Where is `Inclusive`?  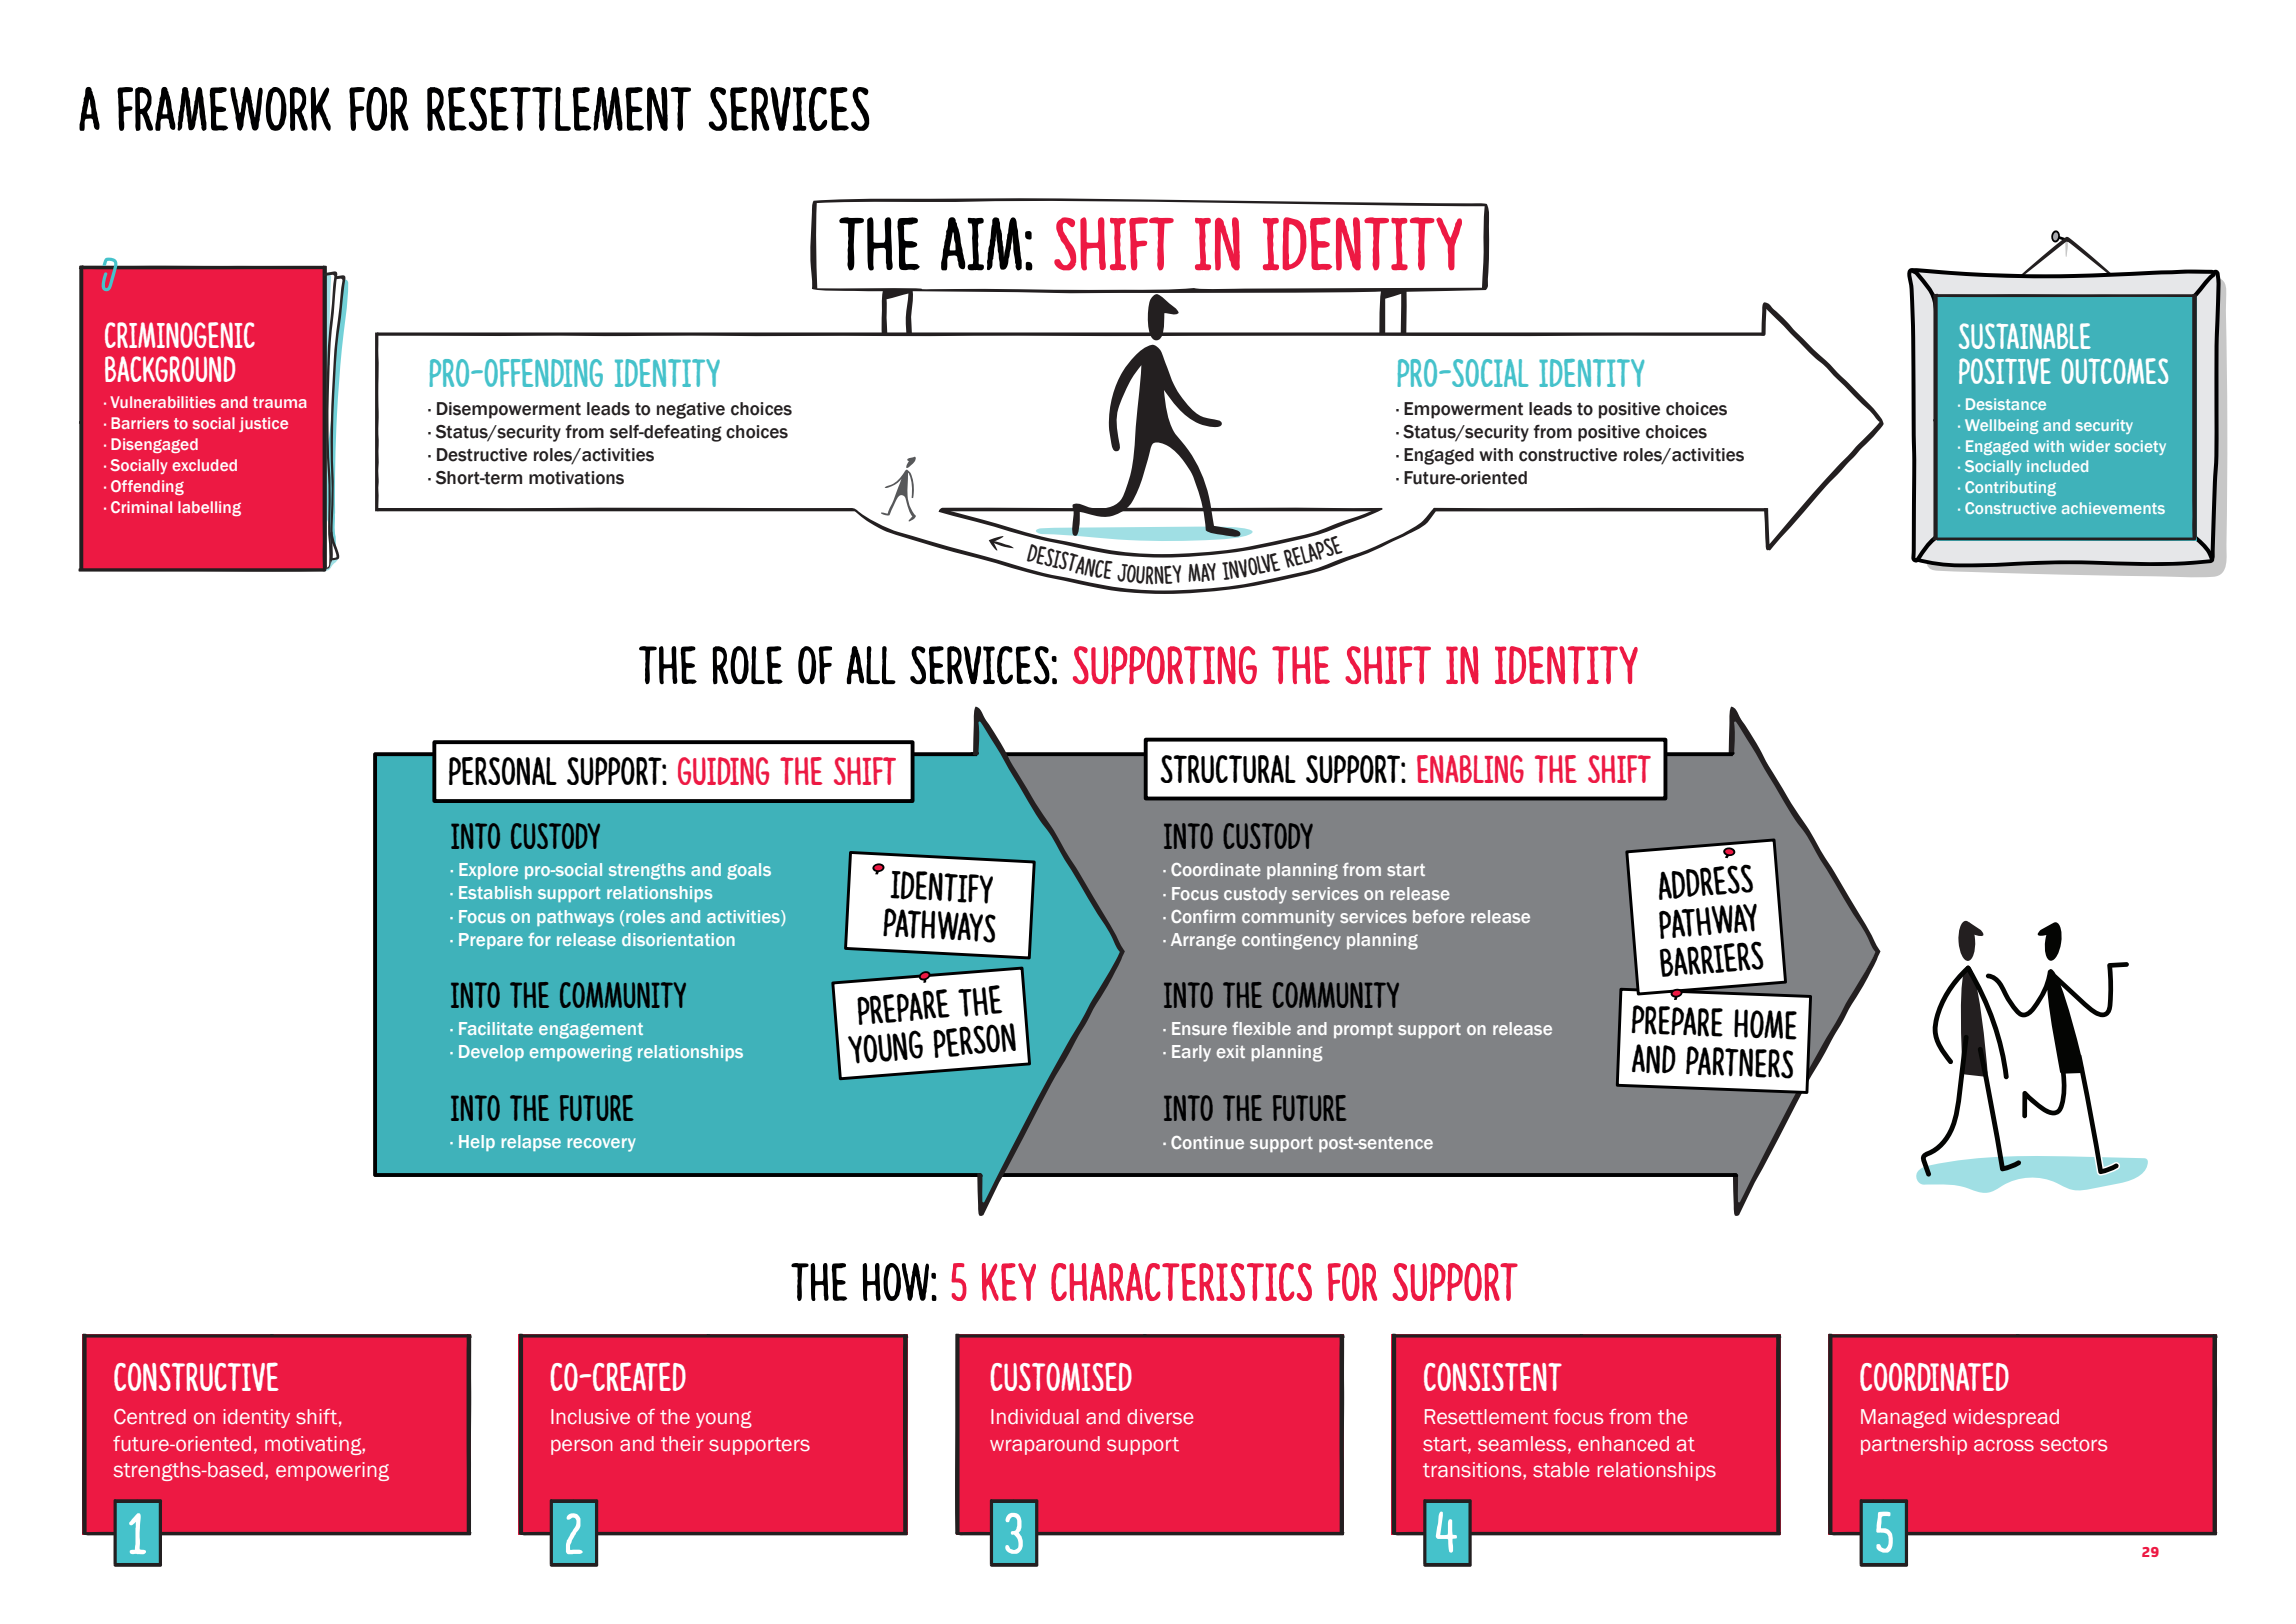 Inclusive is located at coordinates (590, 1417).
